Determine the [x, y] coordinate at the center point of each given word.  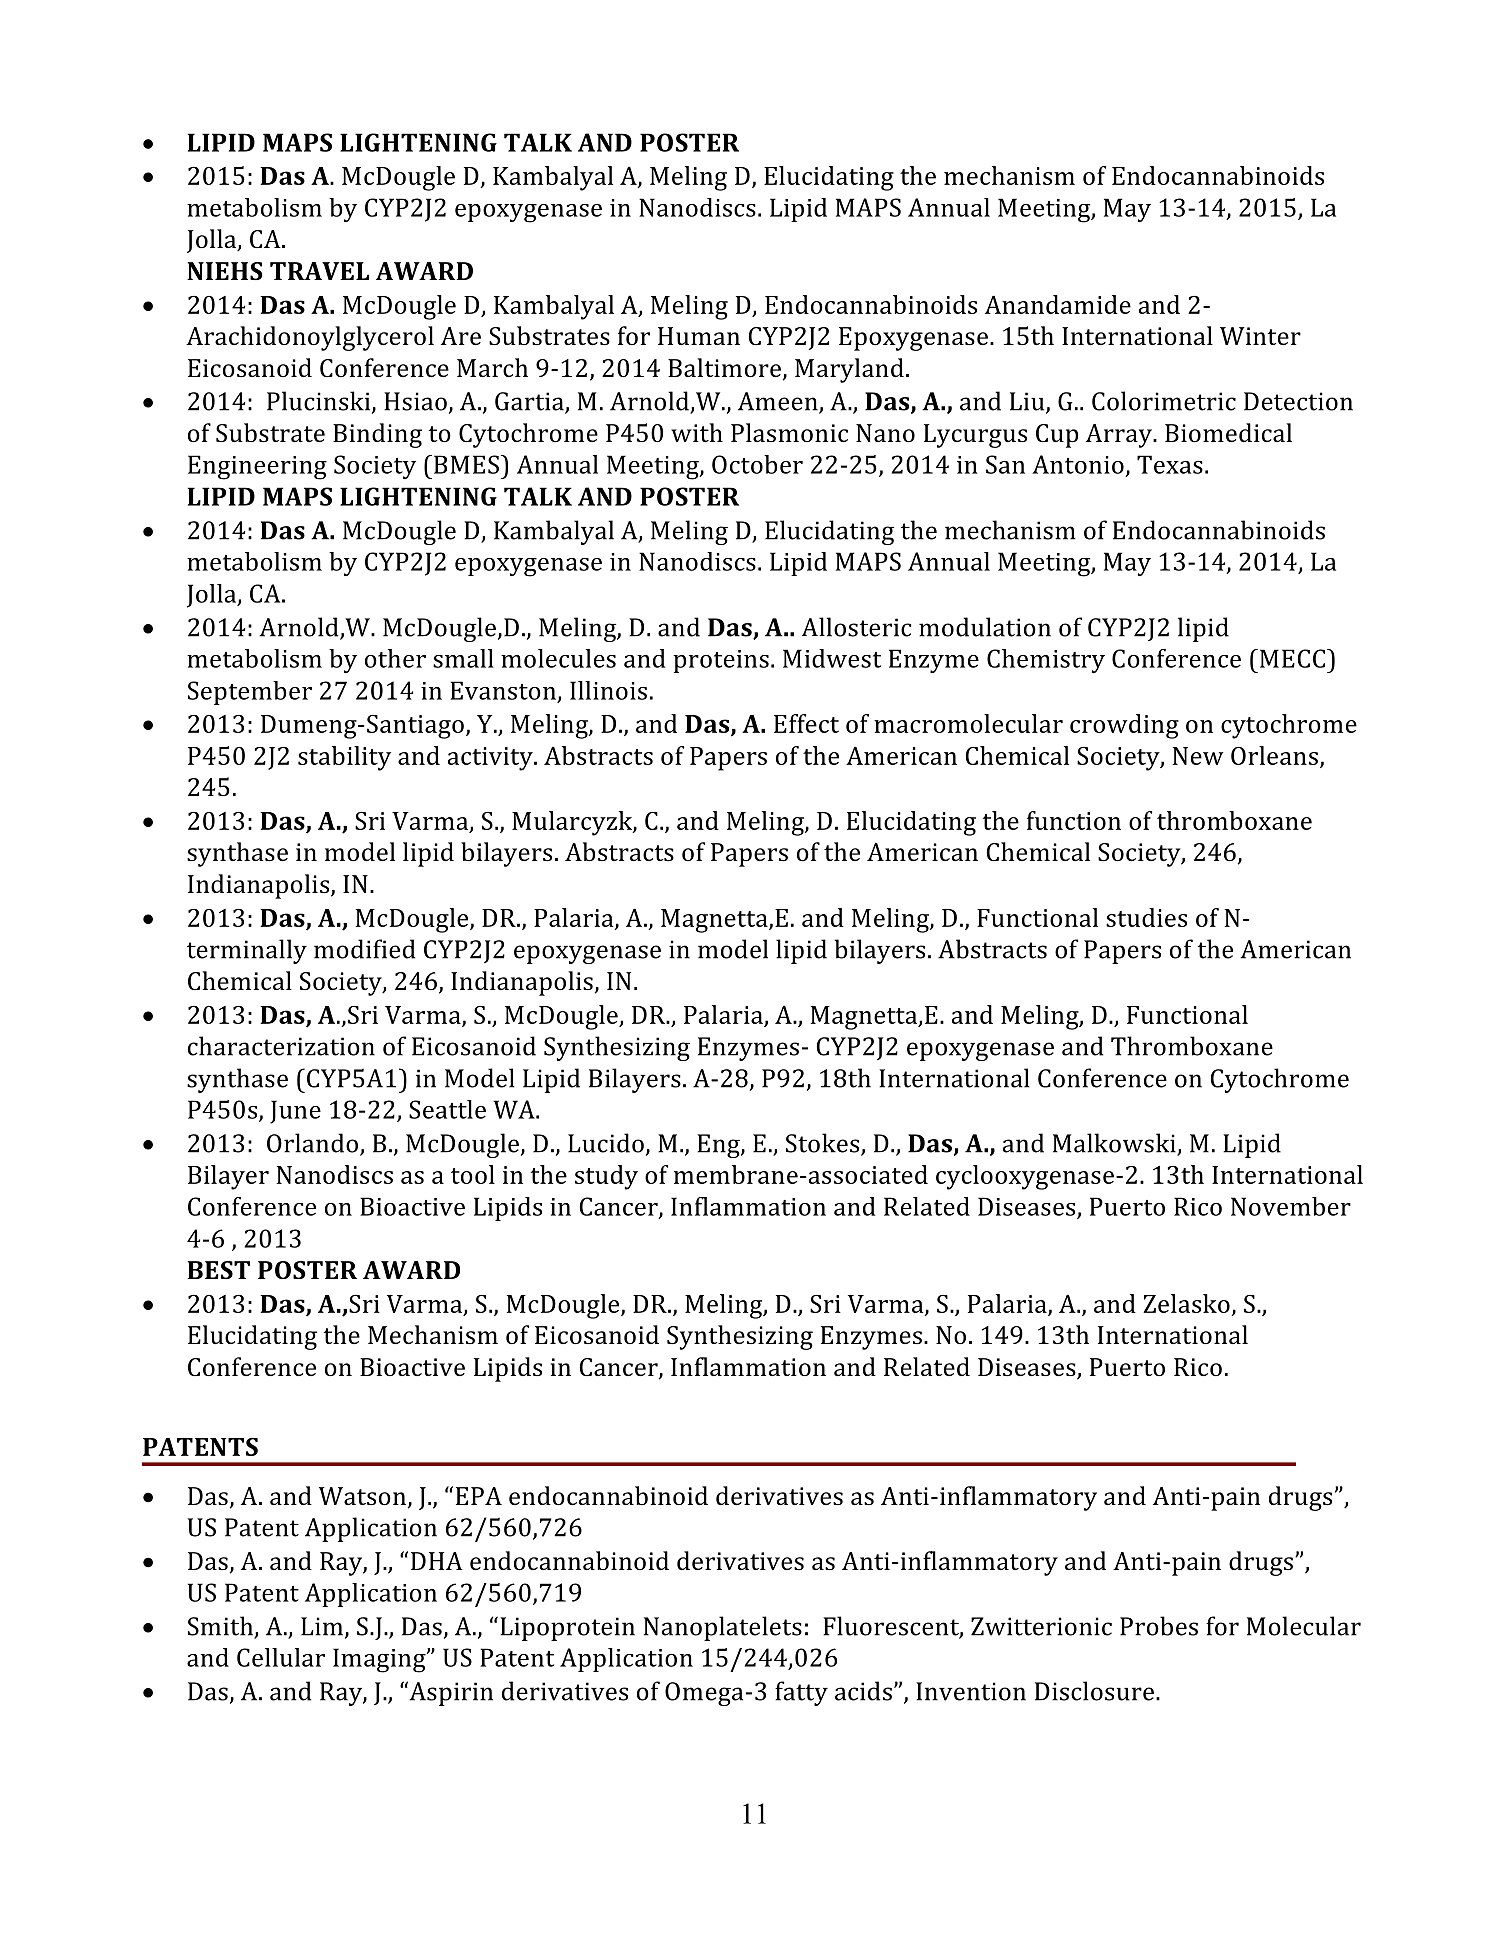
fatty [801, 1693]
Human [699, 336]
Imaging [380, 1660]
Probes [1159, 1626]
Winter [1260, 336]
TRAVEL [319, 271]
